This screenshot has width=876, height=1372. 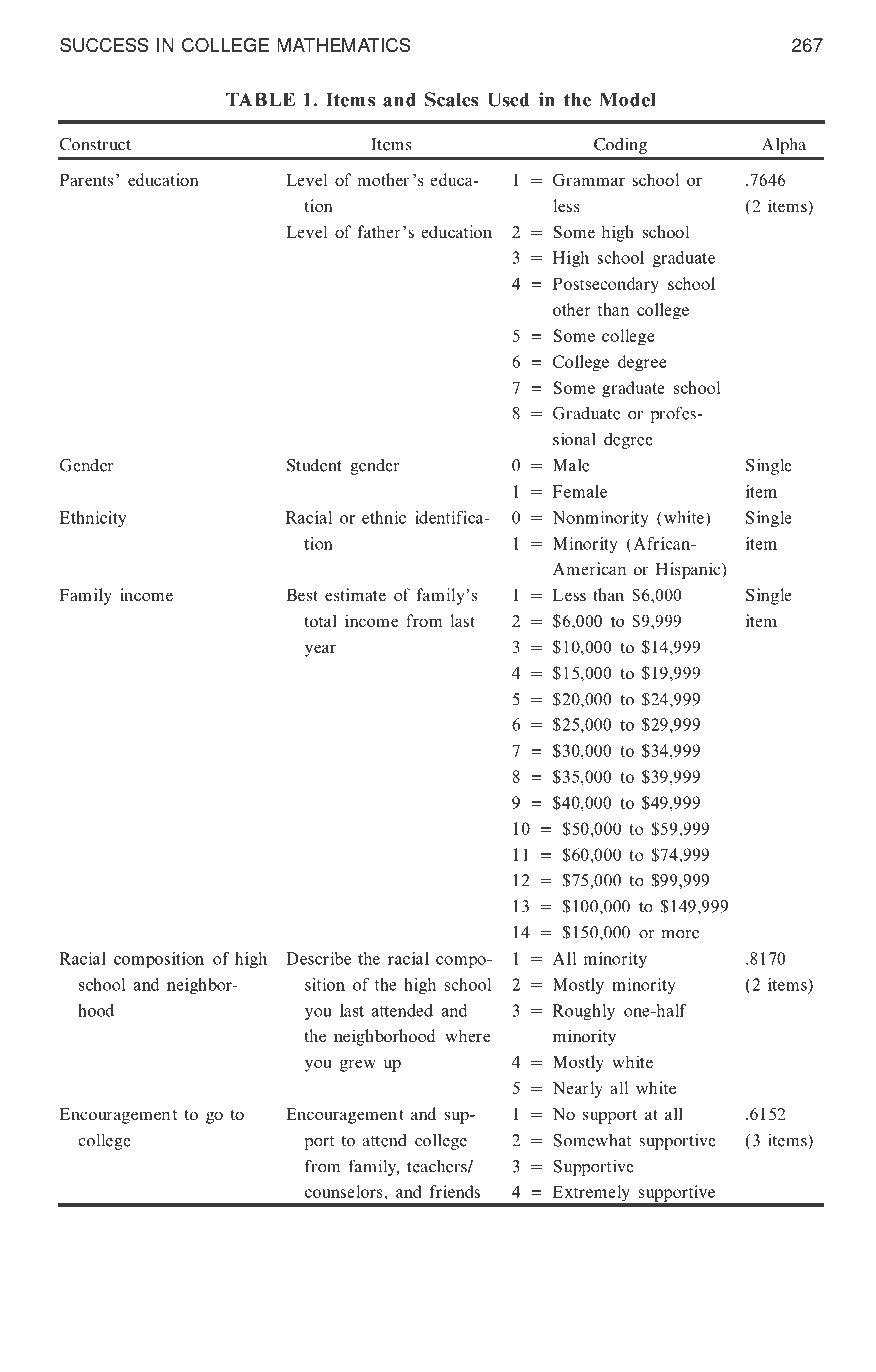 I want to click on SUCCESS, so click(x=104, y=45).
